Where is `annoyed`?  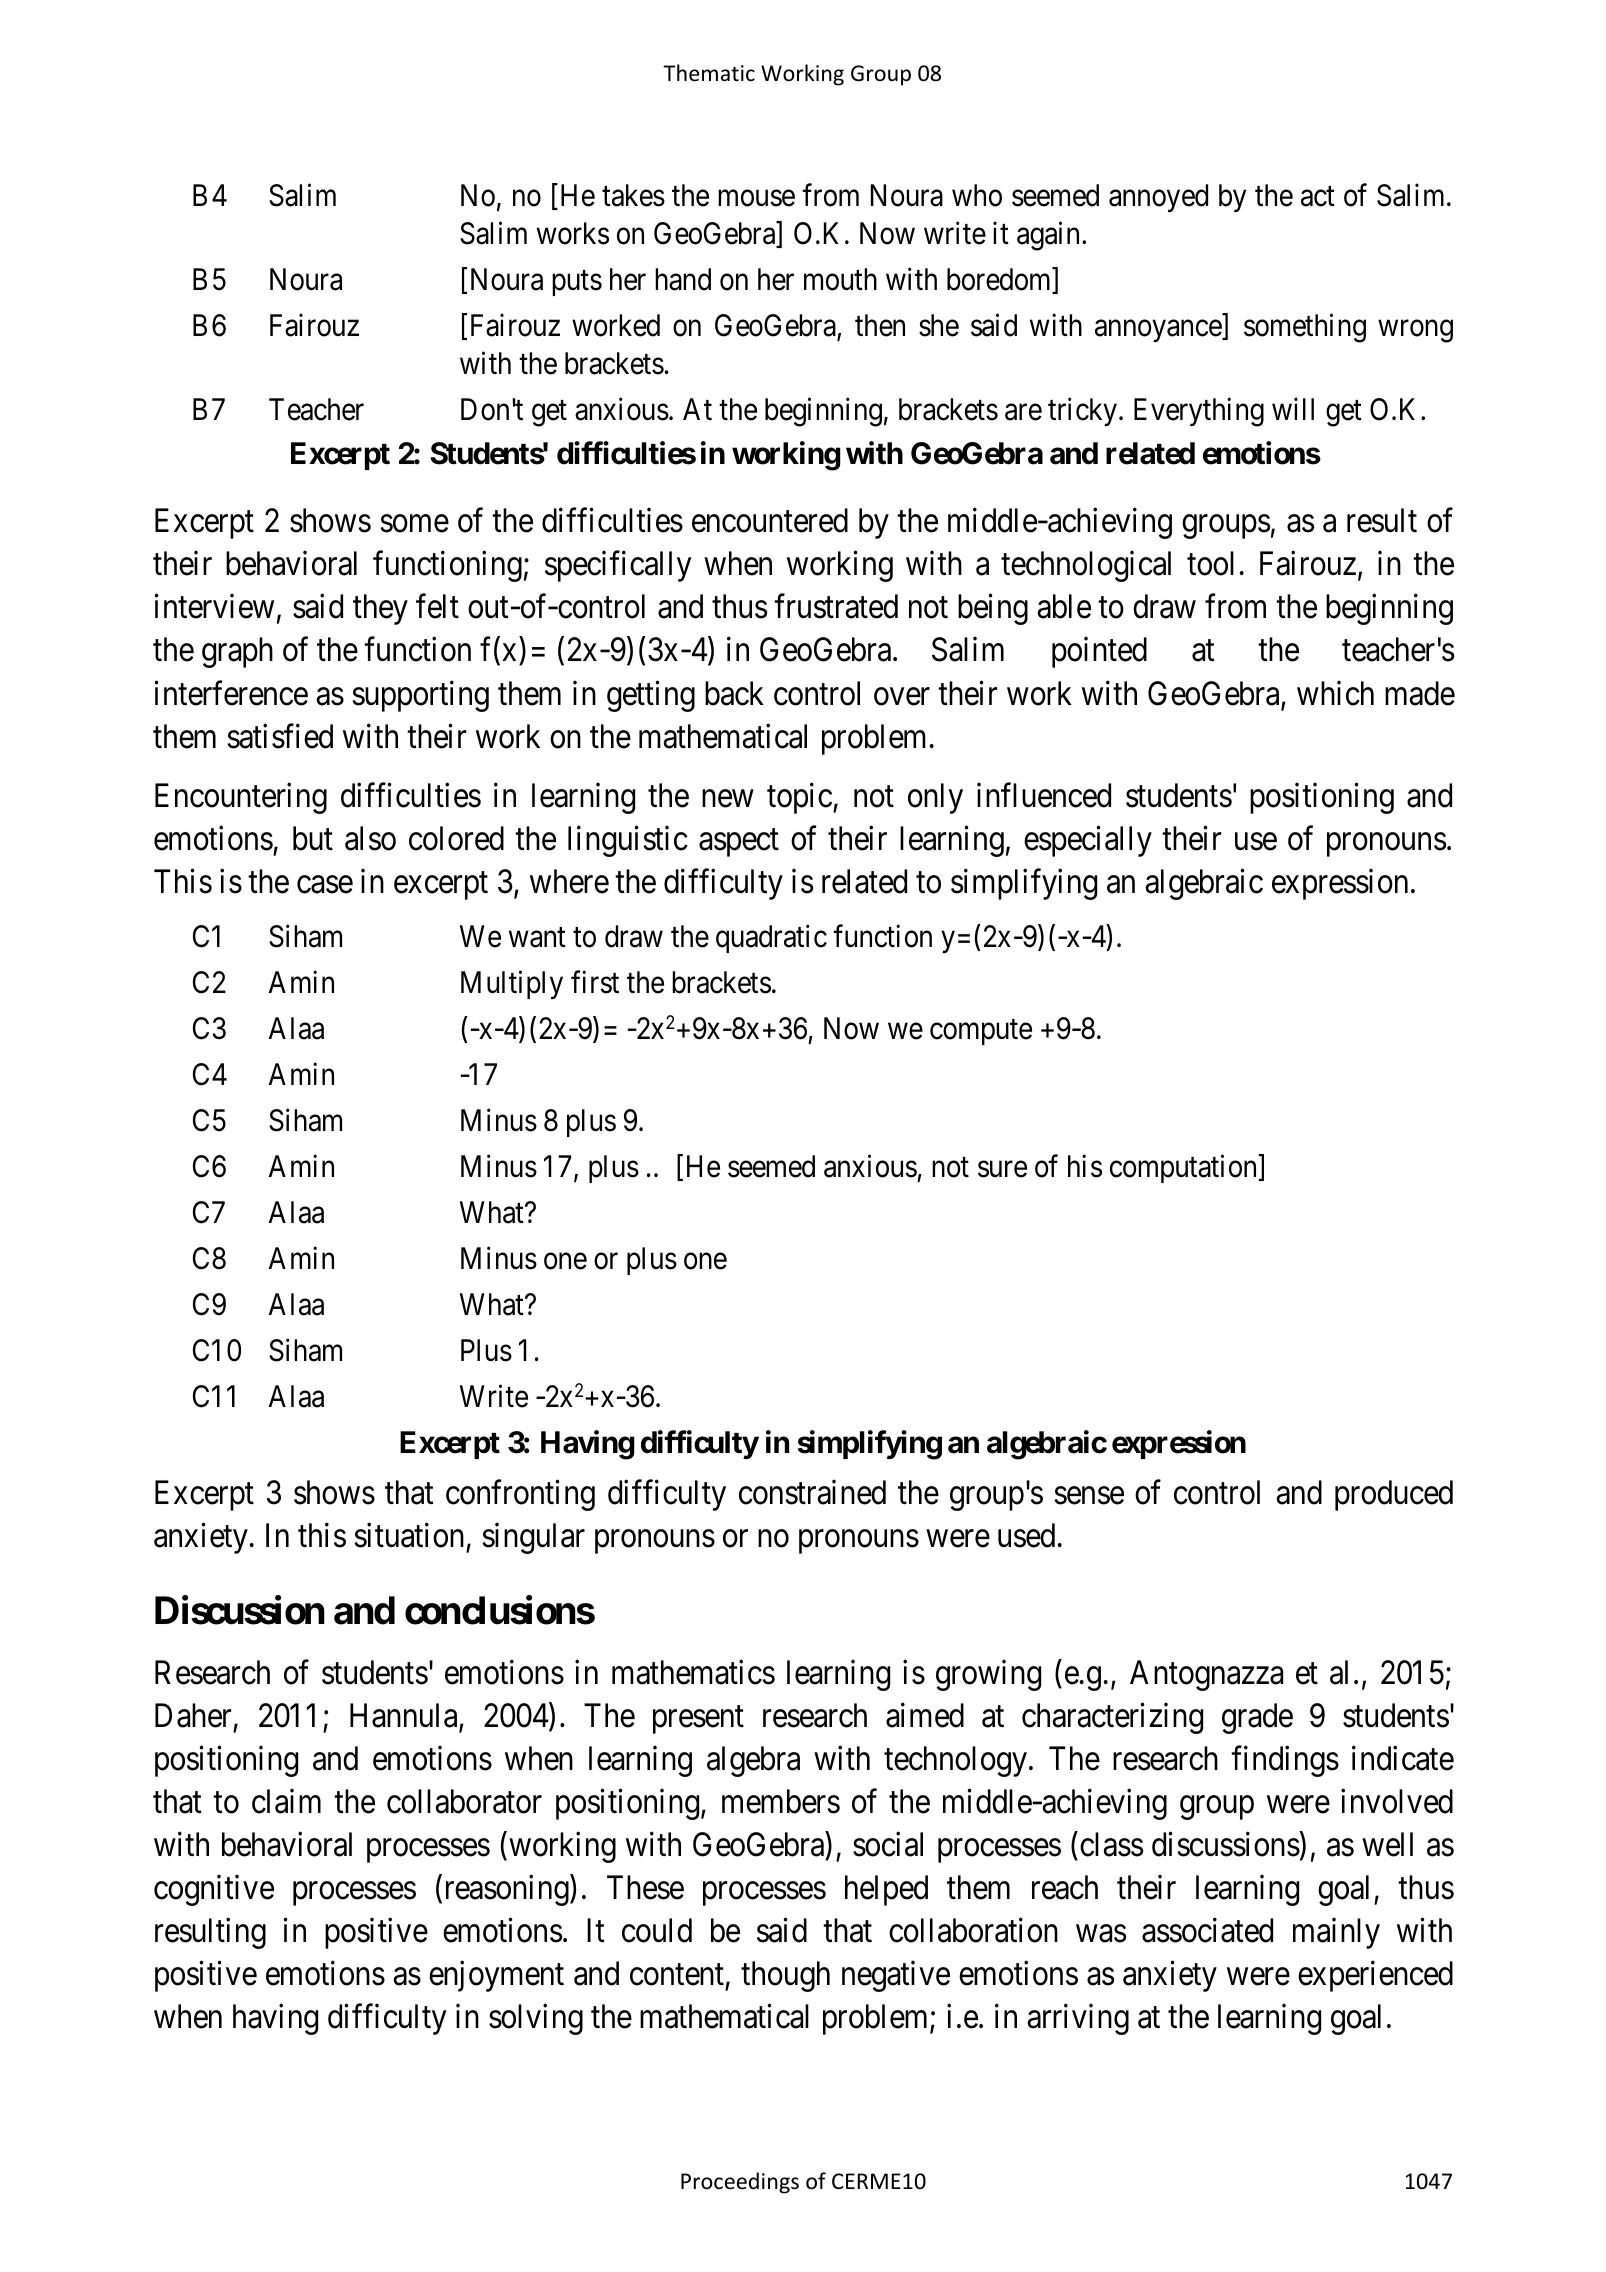
annoyed is located at coordinates (1158, 198).
